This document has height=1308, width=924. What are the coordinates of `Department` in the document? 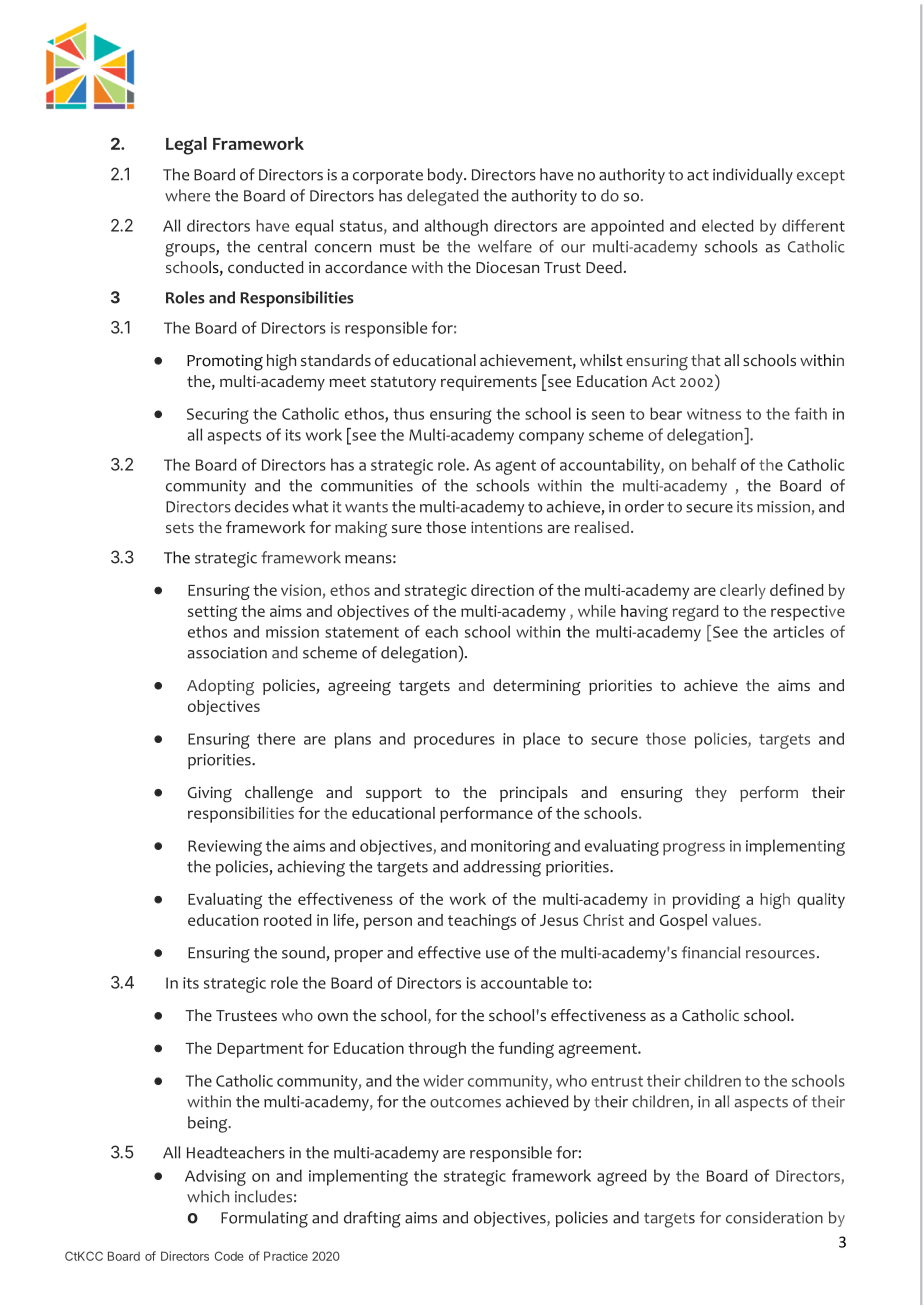 It's located at (260, 1050).
